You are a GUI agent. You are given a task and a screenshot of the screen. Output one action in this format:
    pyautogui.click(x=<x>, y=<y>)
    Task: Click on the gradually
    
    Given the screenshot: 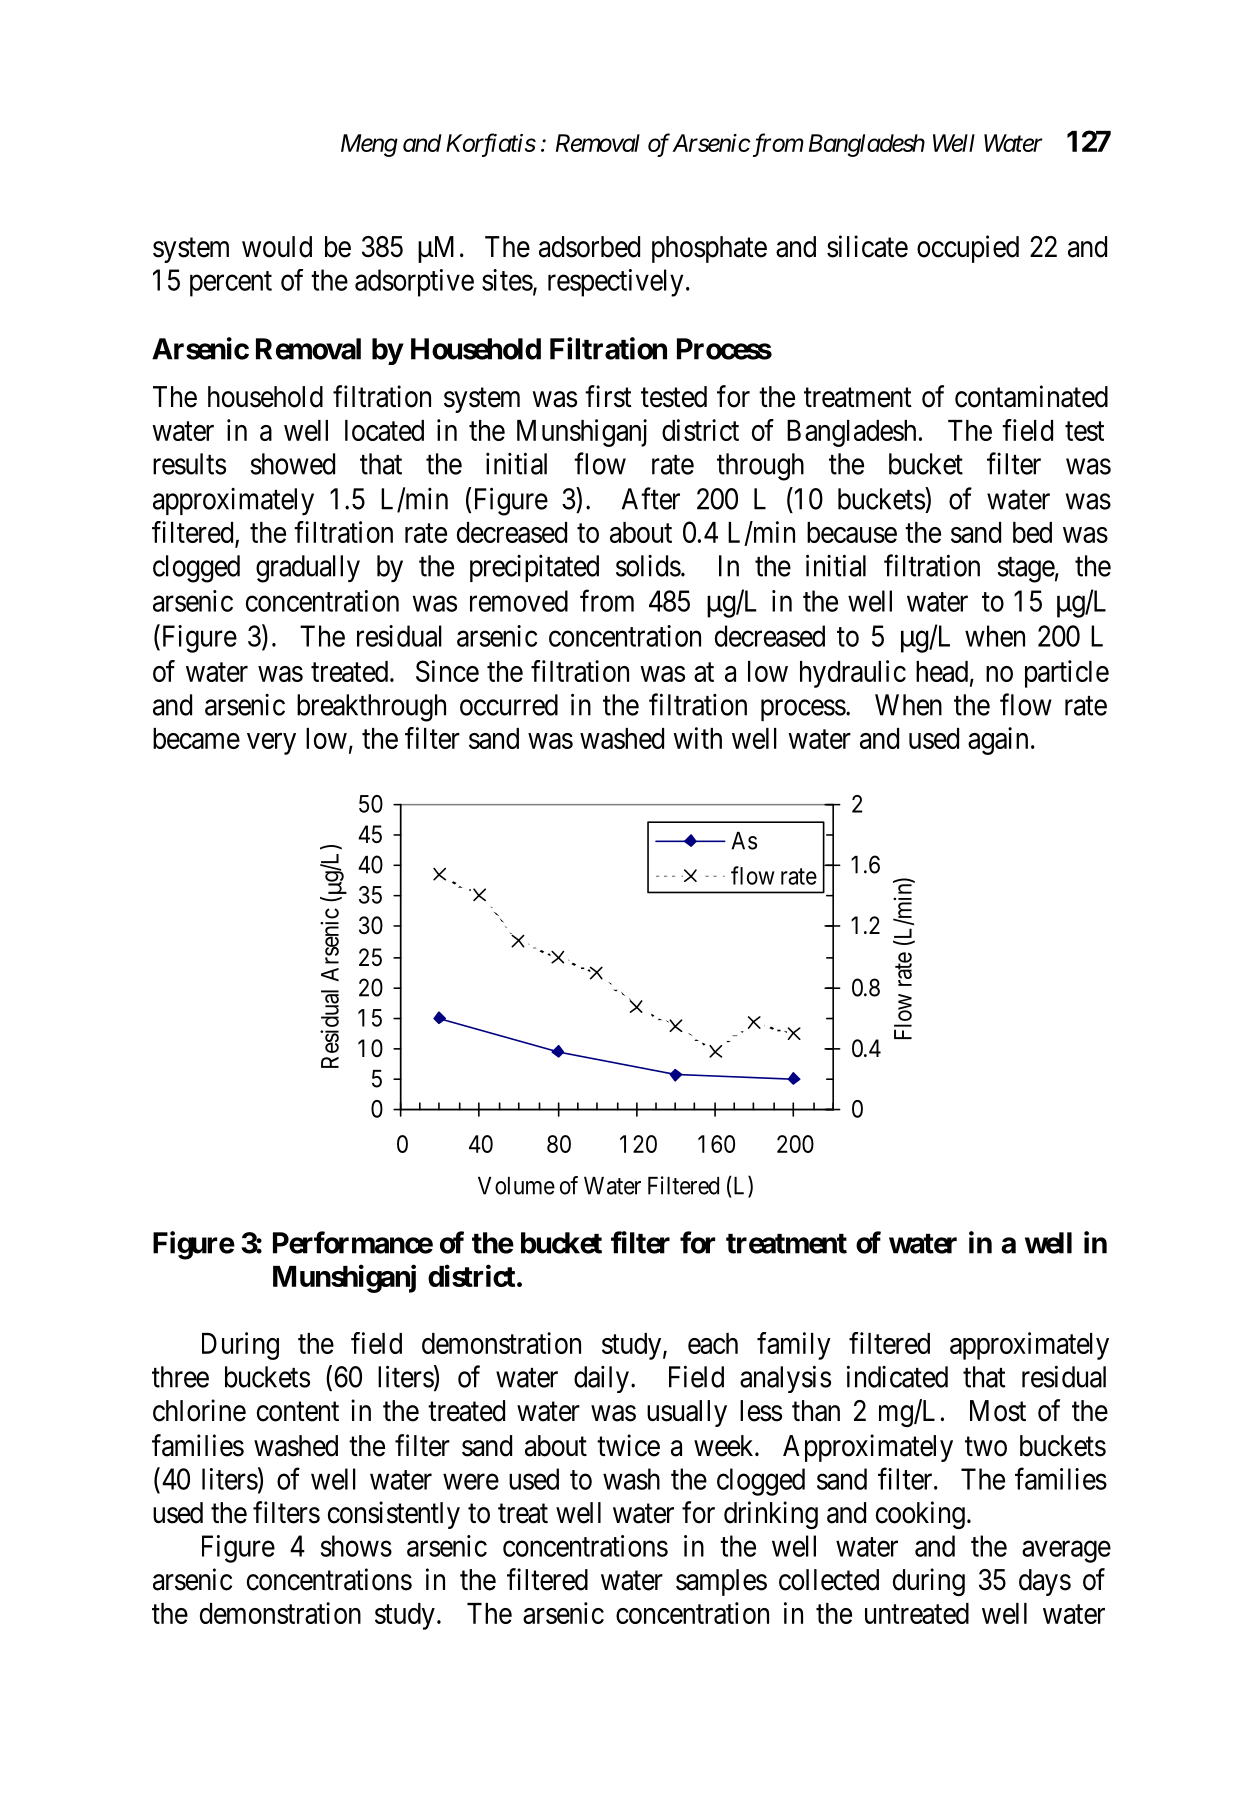 What is the action you would take?
    pyautogui.click(x=308, y=569)
